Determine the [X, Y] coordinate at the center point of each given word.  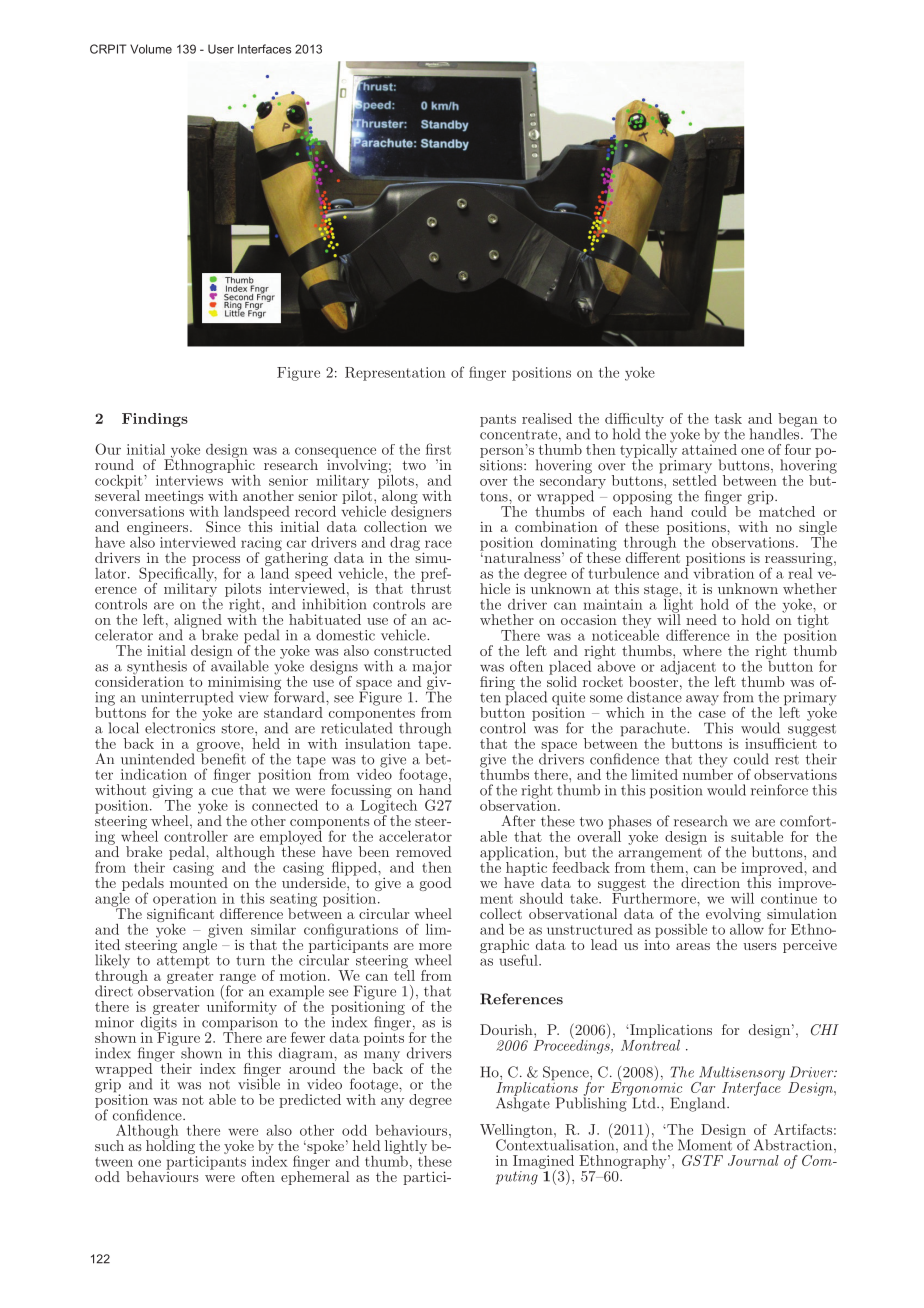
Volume [151, 49]
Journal [753, 1160]
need [701, 619]
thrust [431, 587]
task [728, 418]
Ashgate [523, 1103]
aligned [198, 622]
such [109, 1145]
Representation [395, 374]
